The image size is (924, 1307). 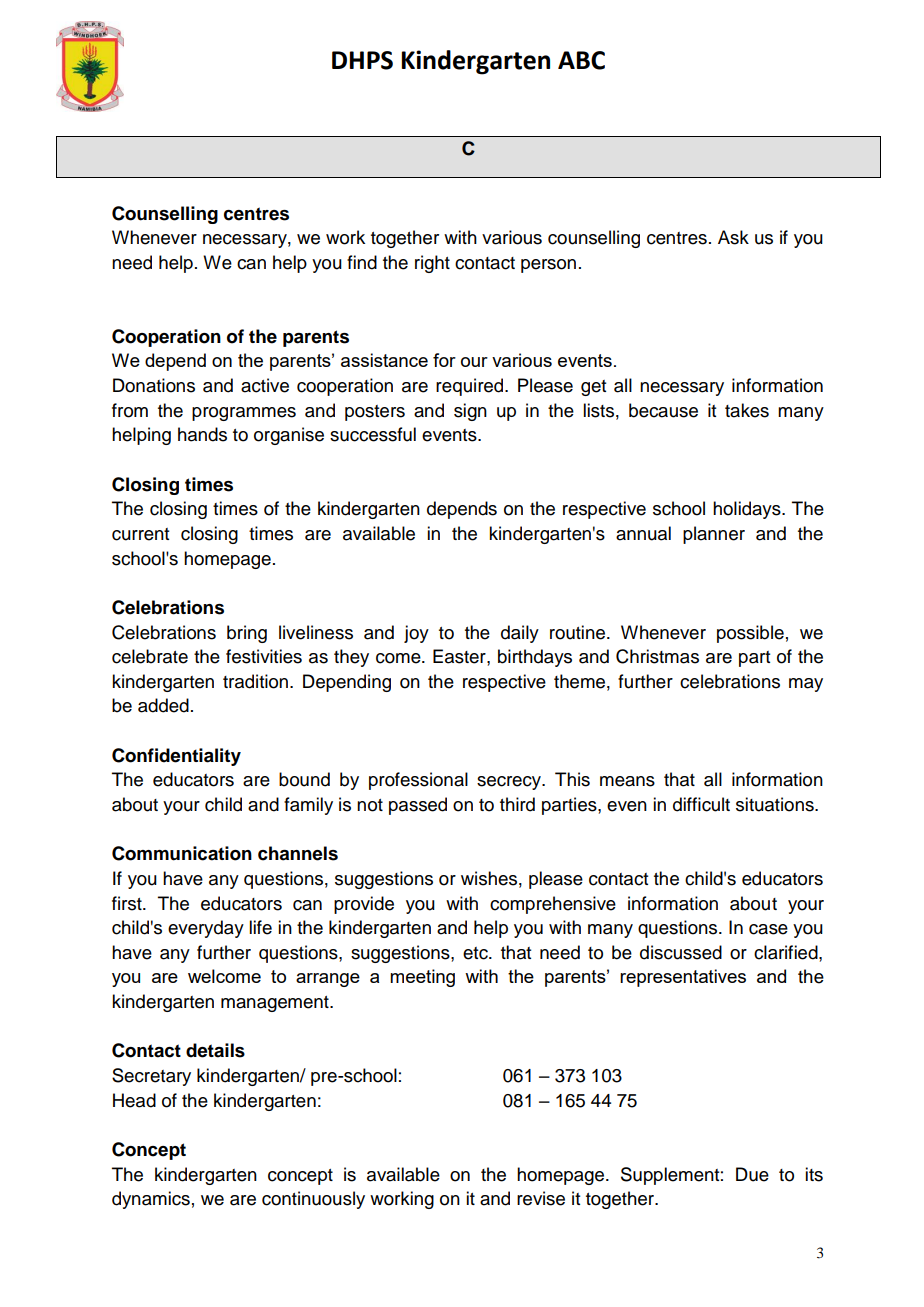 I want to click on Due, so click(x=752, y=1174).
